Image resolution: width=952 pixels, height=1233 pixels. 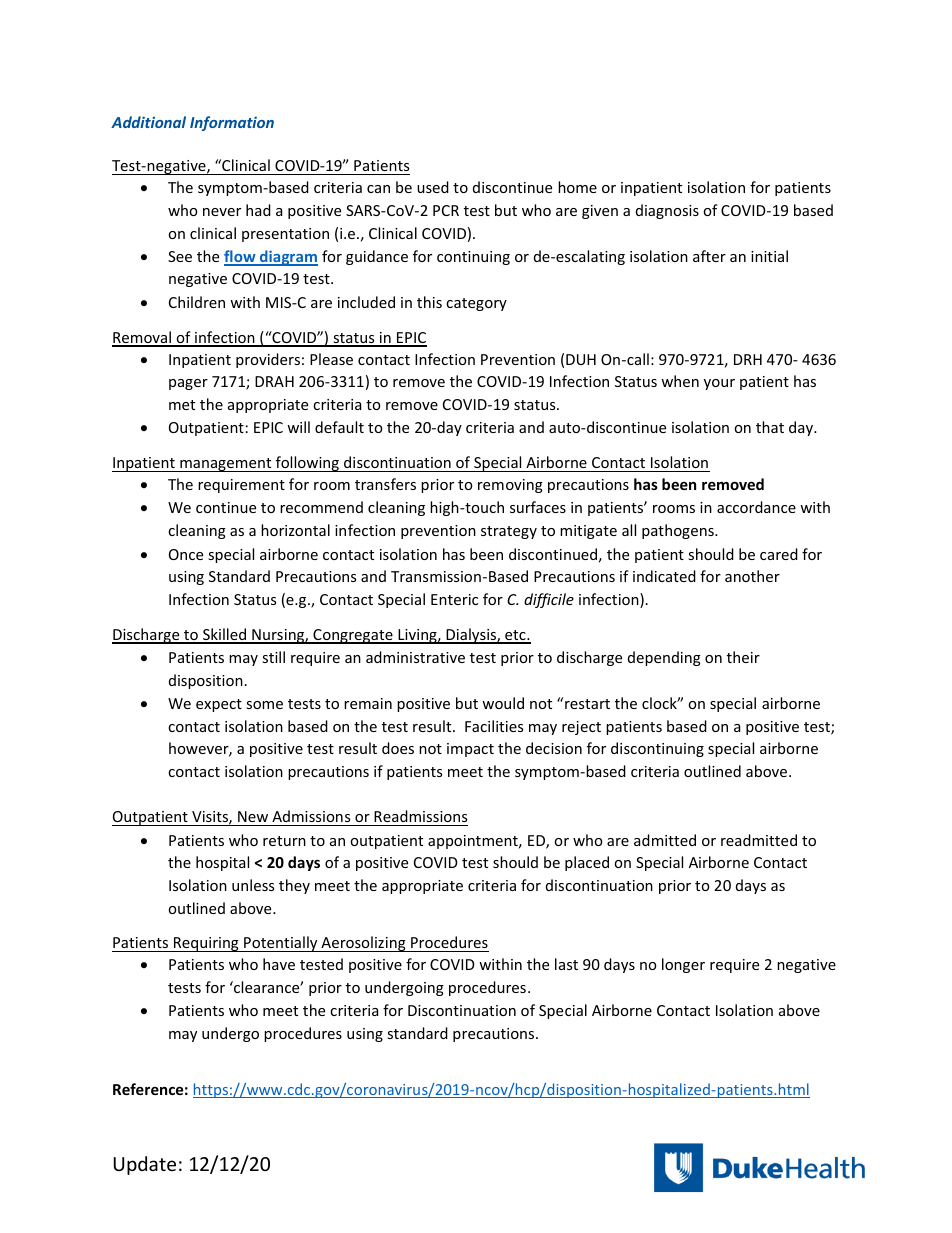 What do you see at coordinates (664, 658) in the screenshot?
I see `depending` at bounding box center [664, 658].
